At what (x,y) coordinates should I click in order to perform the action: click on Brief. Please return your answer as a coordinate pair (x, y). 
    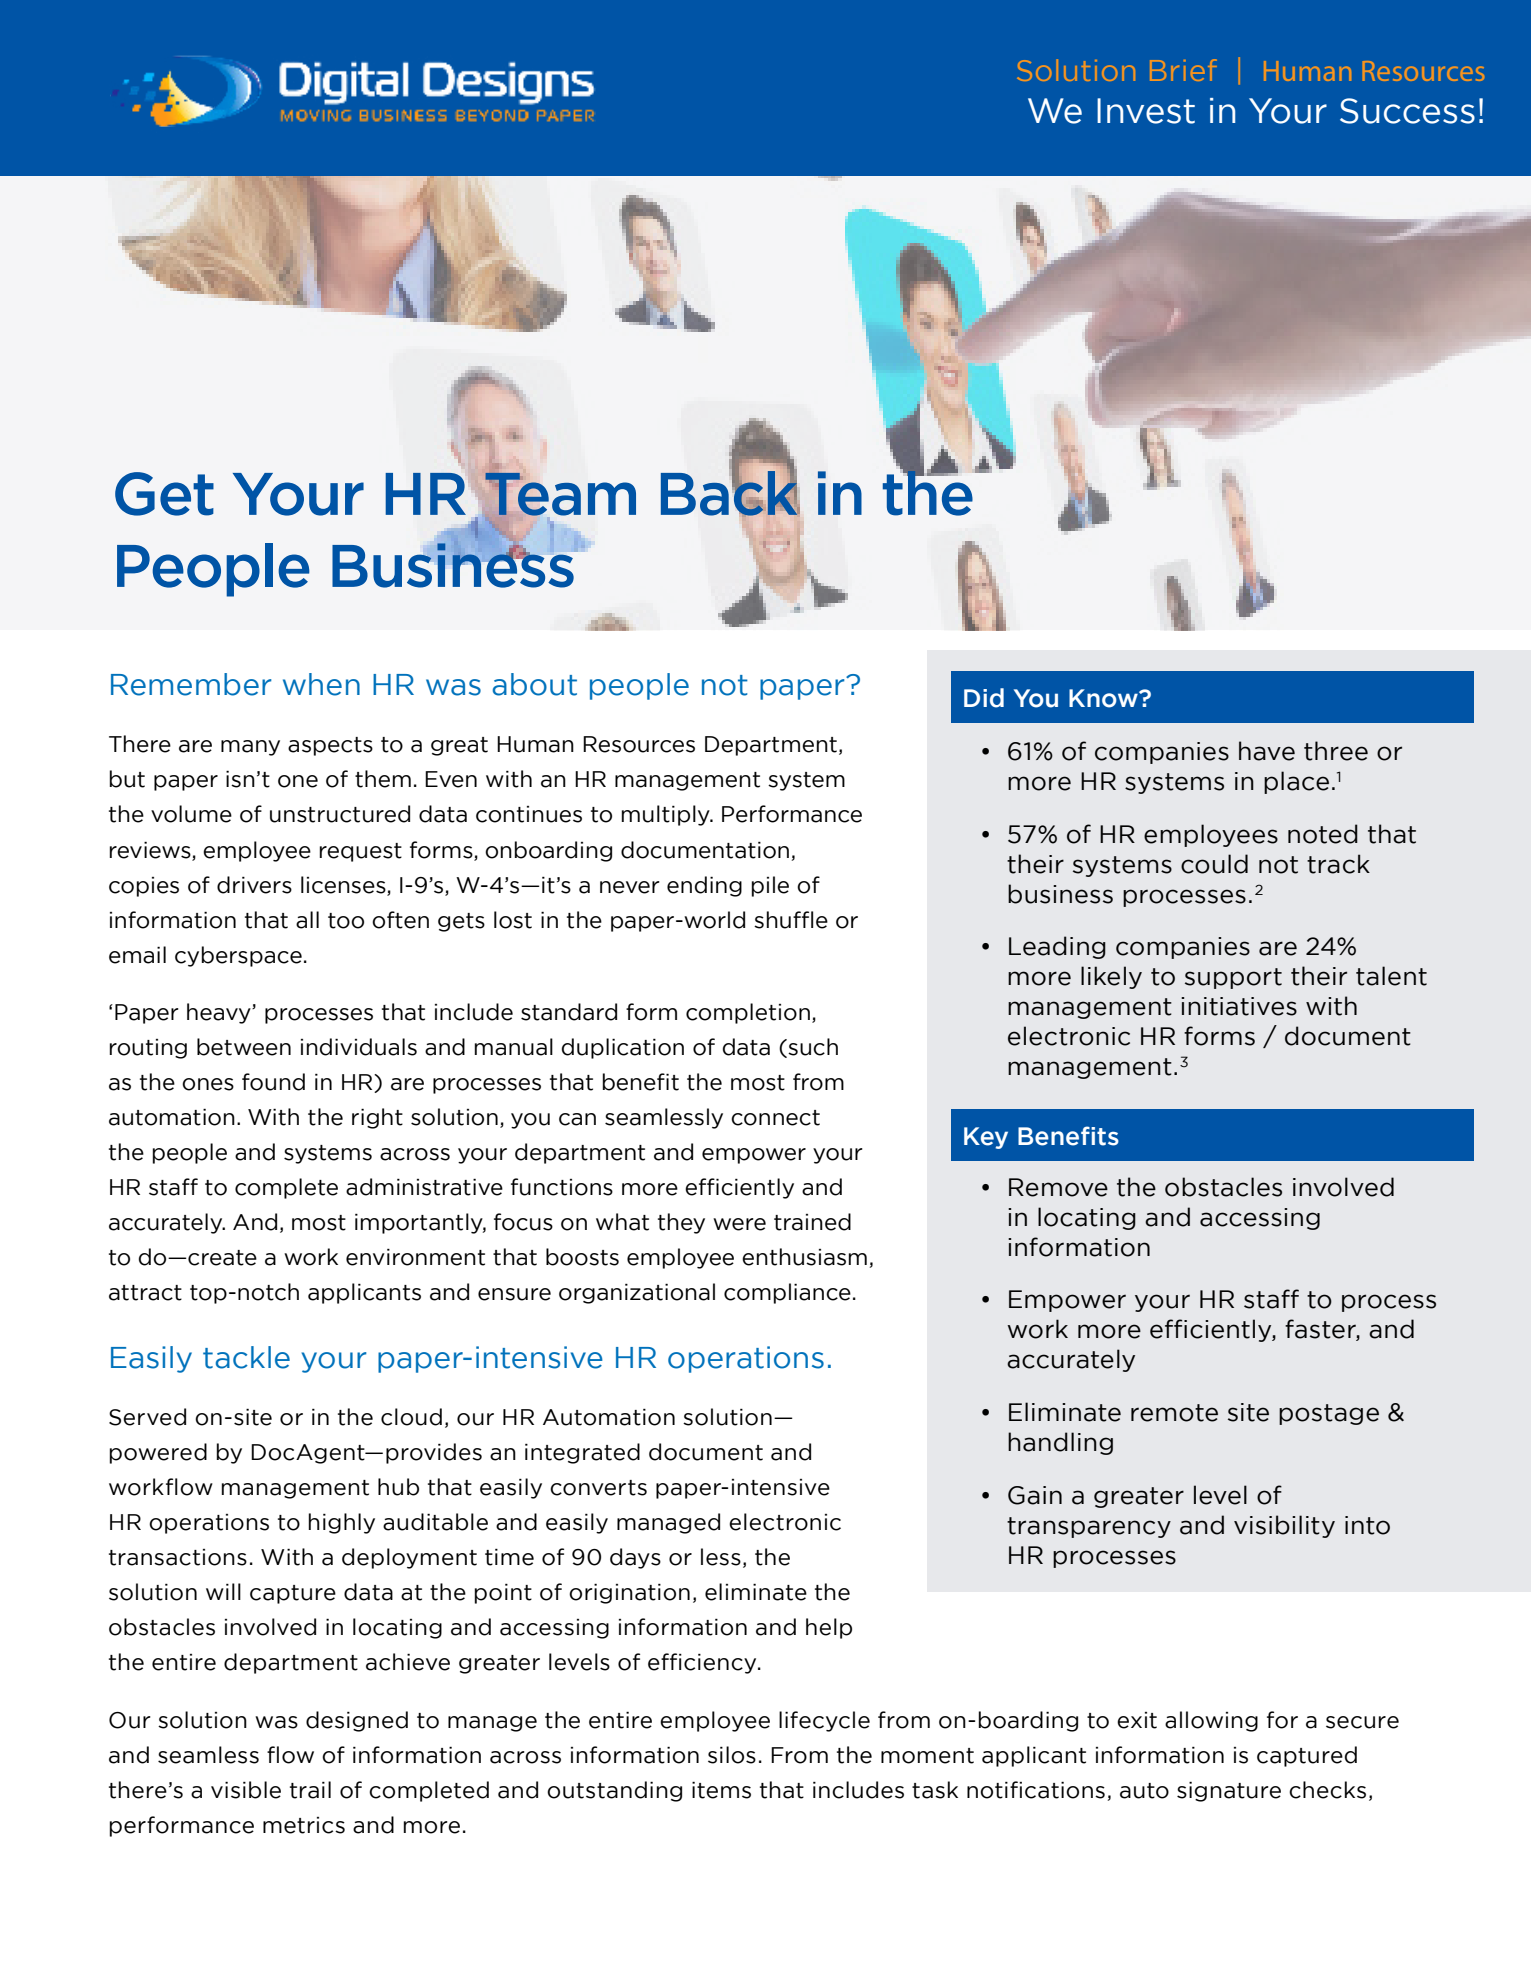
    Looking at the image, I should click on (1183, 70).
